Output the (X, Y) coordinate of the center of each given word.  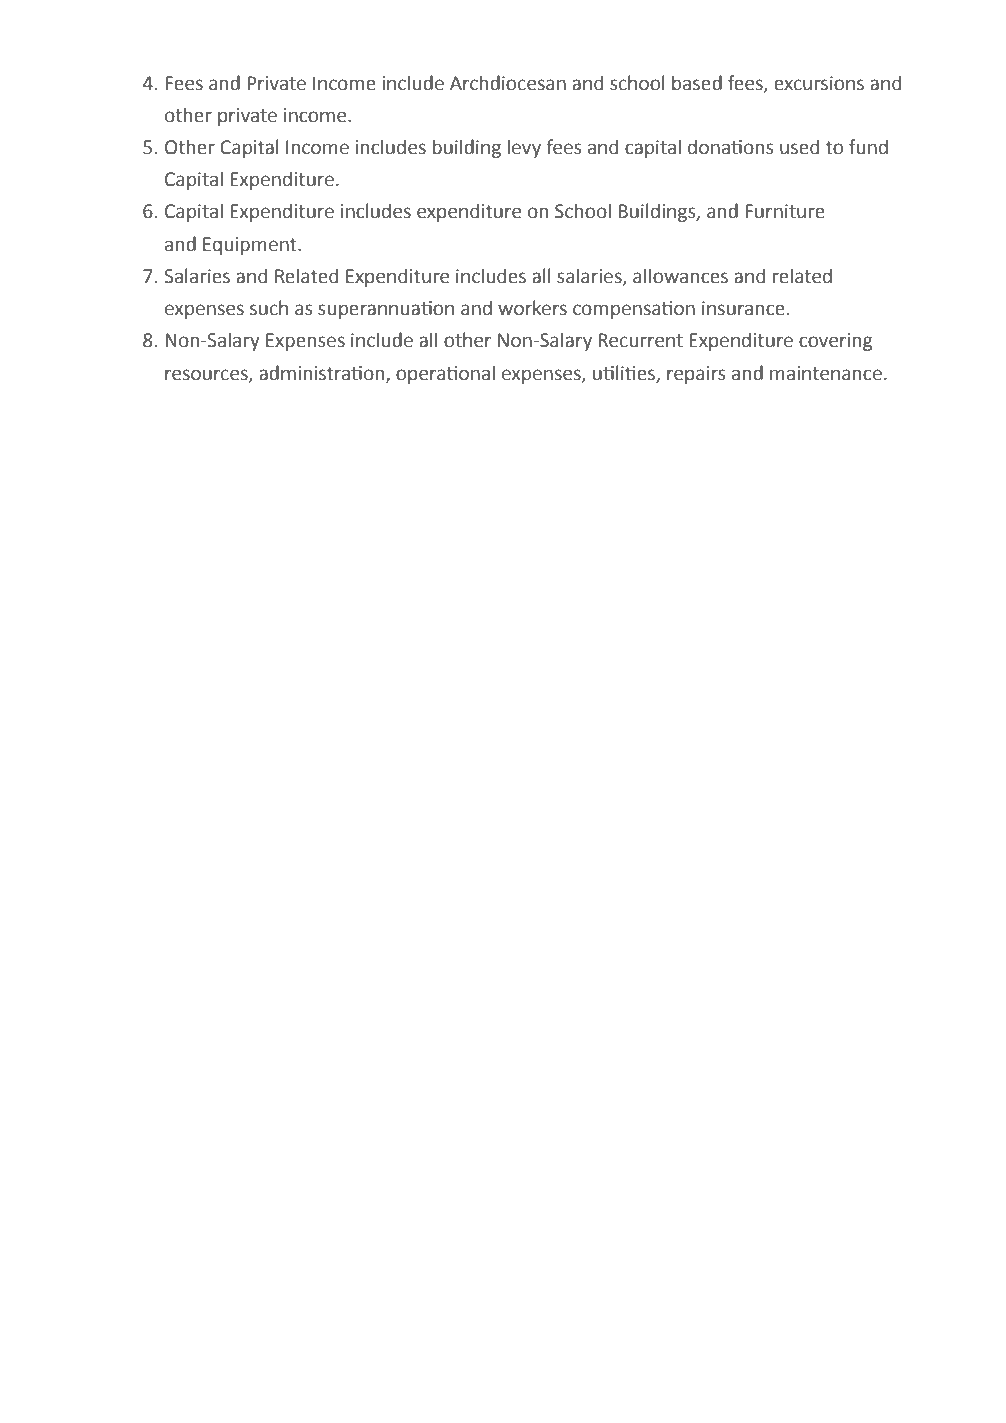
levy (524, 148)
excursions (819, 83)
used (799, 147)
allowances (680, 276)
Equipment (251, 246)
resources (207, 375)
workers (532, 308)
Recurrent (640, 340)
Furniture (785, 211)
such (269, 308)
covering (835, 342)
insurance (743, 308)
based (697, 83)
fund (868, 147)
